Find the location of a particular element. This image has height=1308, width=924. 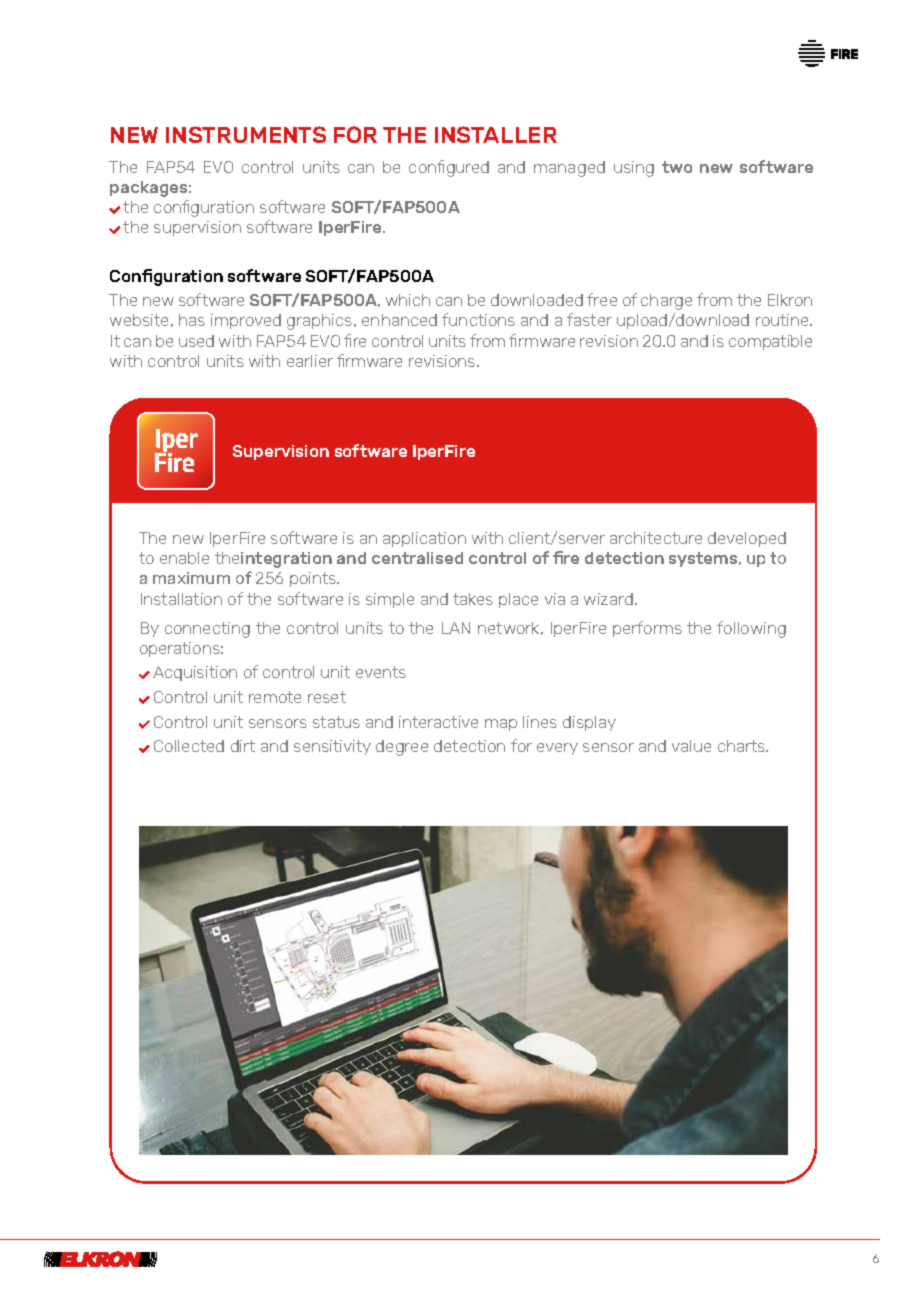

INSTALLER is located at coordinates (496, 134).
